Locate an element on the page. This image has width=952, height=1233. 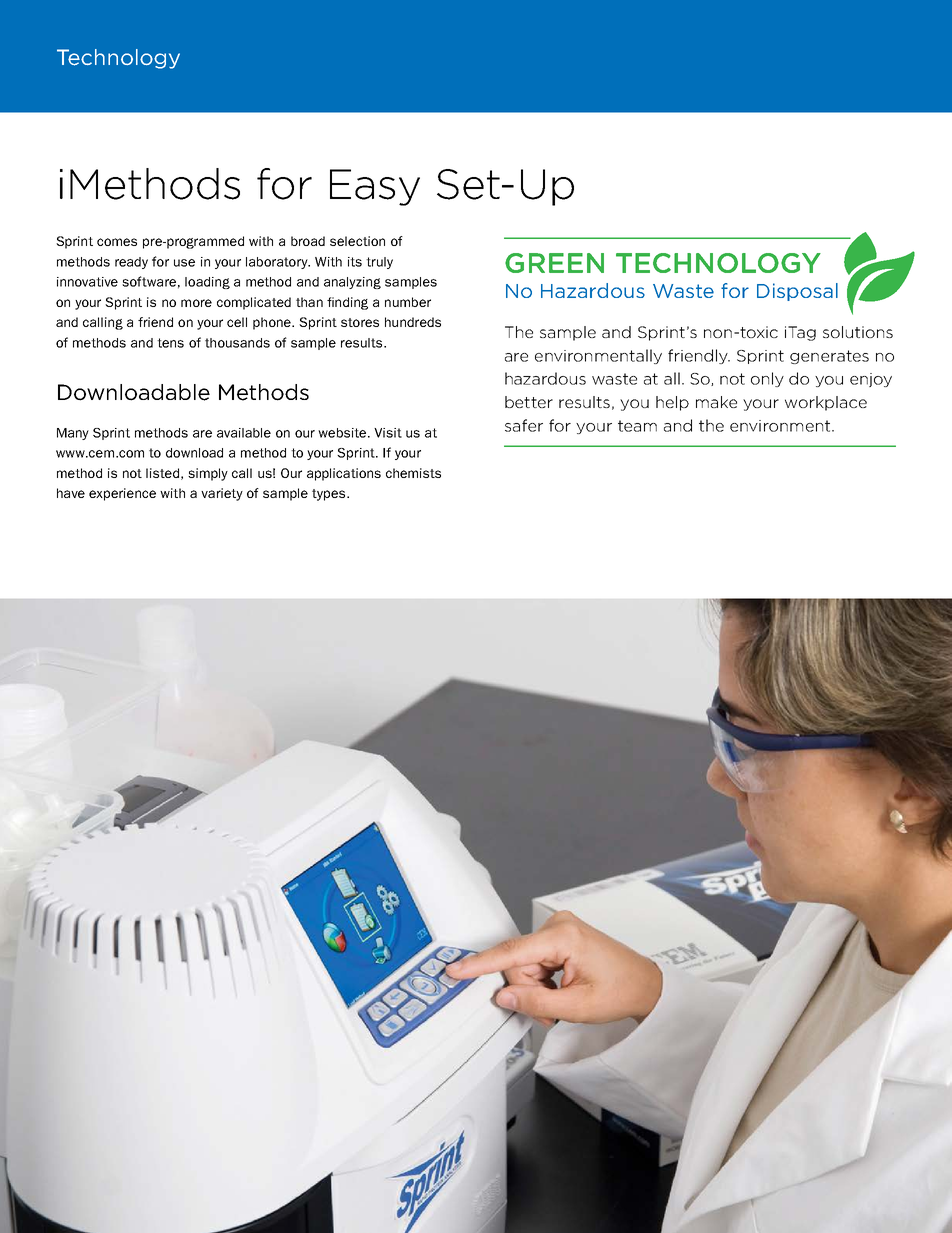
Easy is located at coordinates (375, 187).
